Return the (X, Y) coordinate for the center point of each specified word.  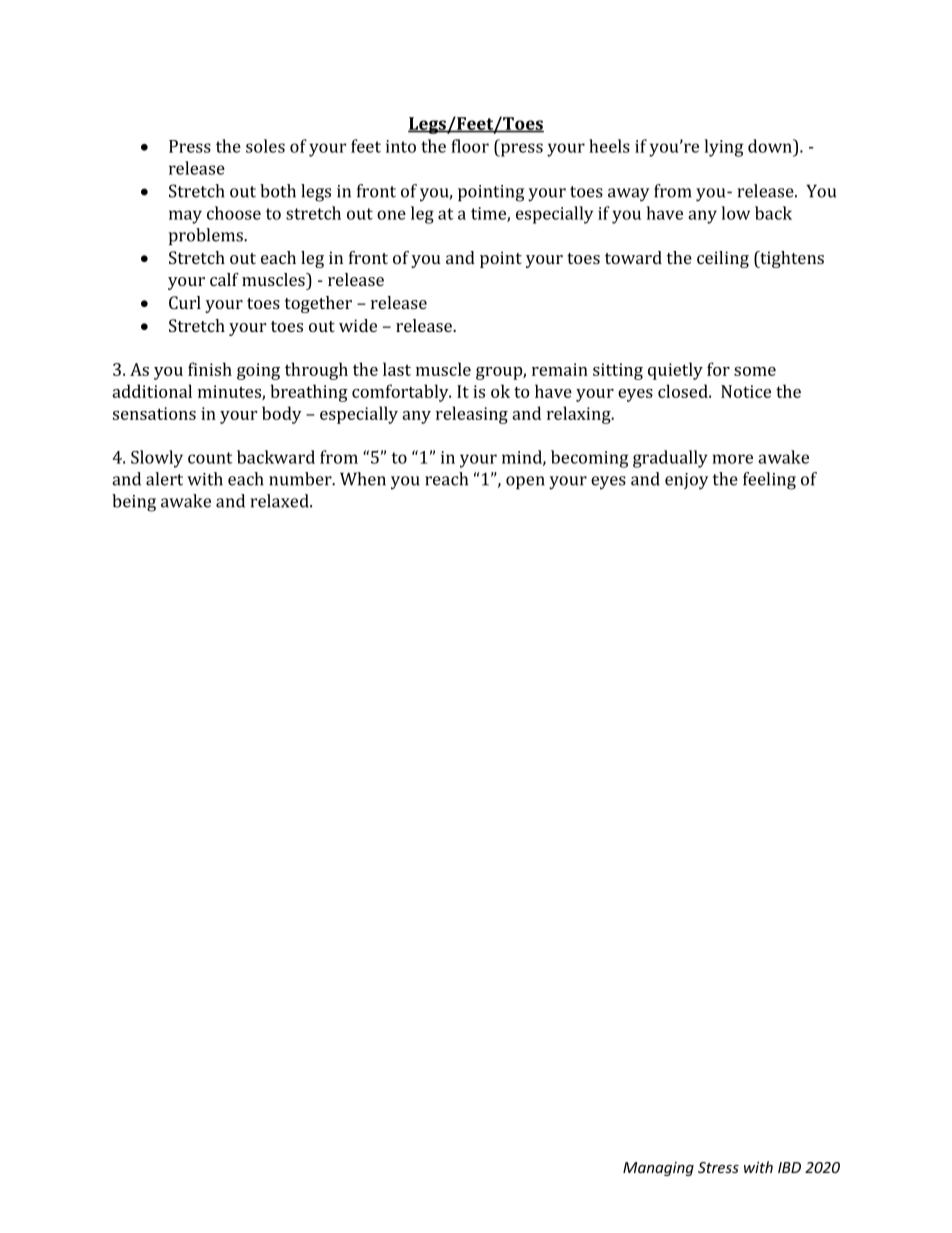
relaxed (280, 501)
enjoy (687, 481)
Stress (718, 1167)
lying (724, 148)
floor (470, 146)
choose (234, 213)
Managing (658, 1169)
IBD (789, 1167)
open (525, 482)
